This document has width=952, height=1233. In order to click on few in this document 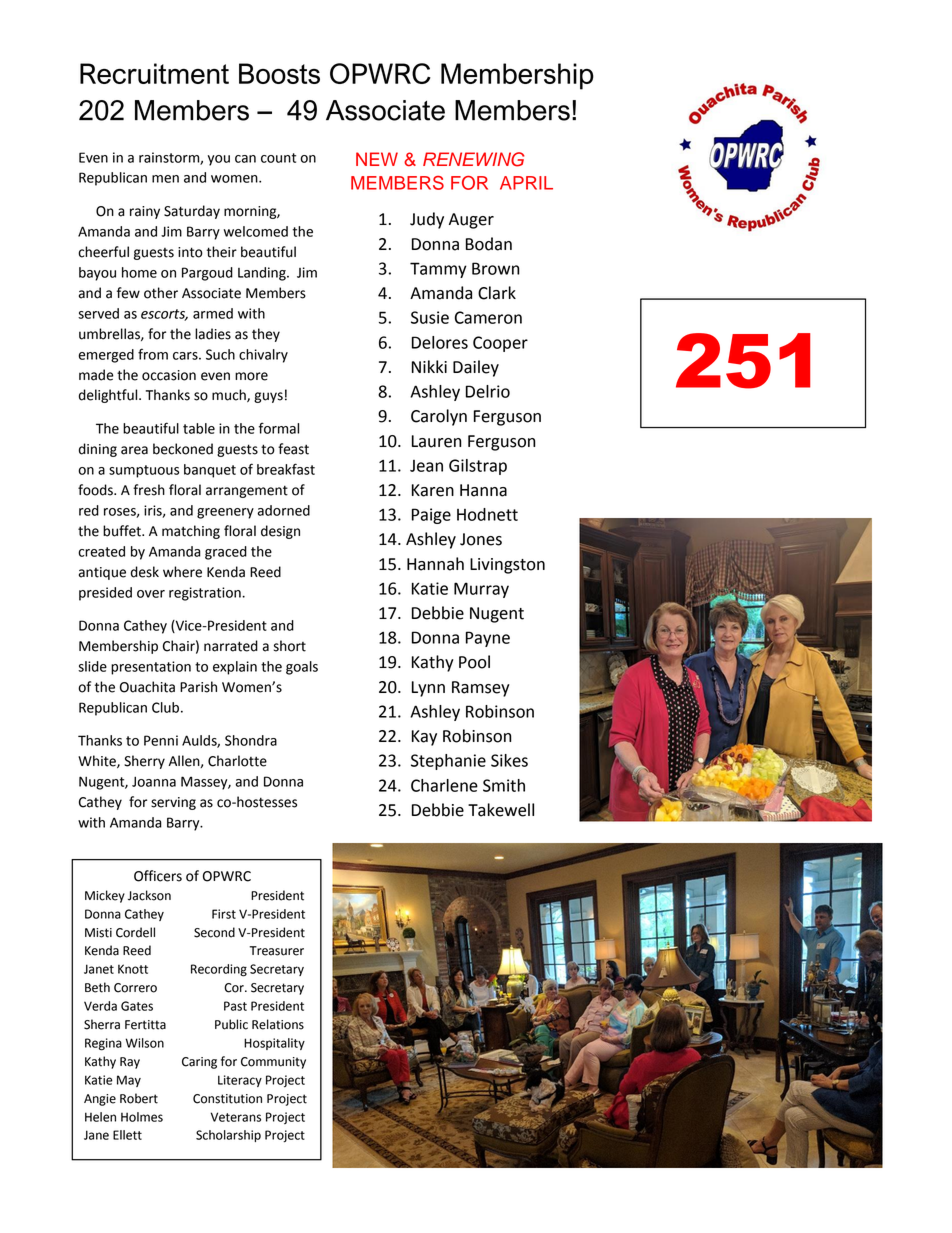, I will do `click(128, 293)`.
